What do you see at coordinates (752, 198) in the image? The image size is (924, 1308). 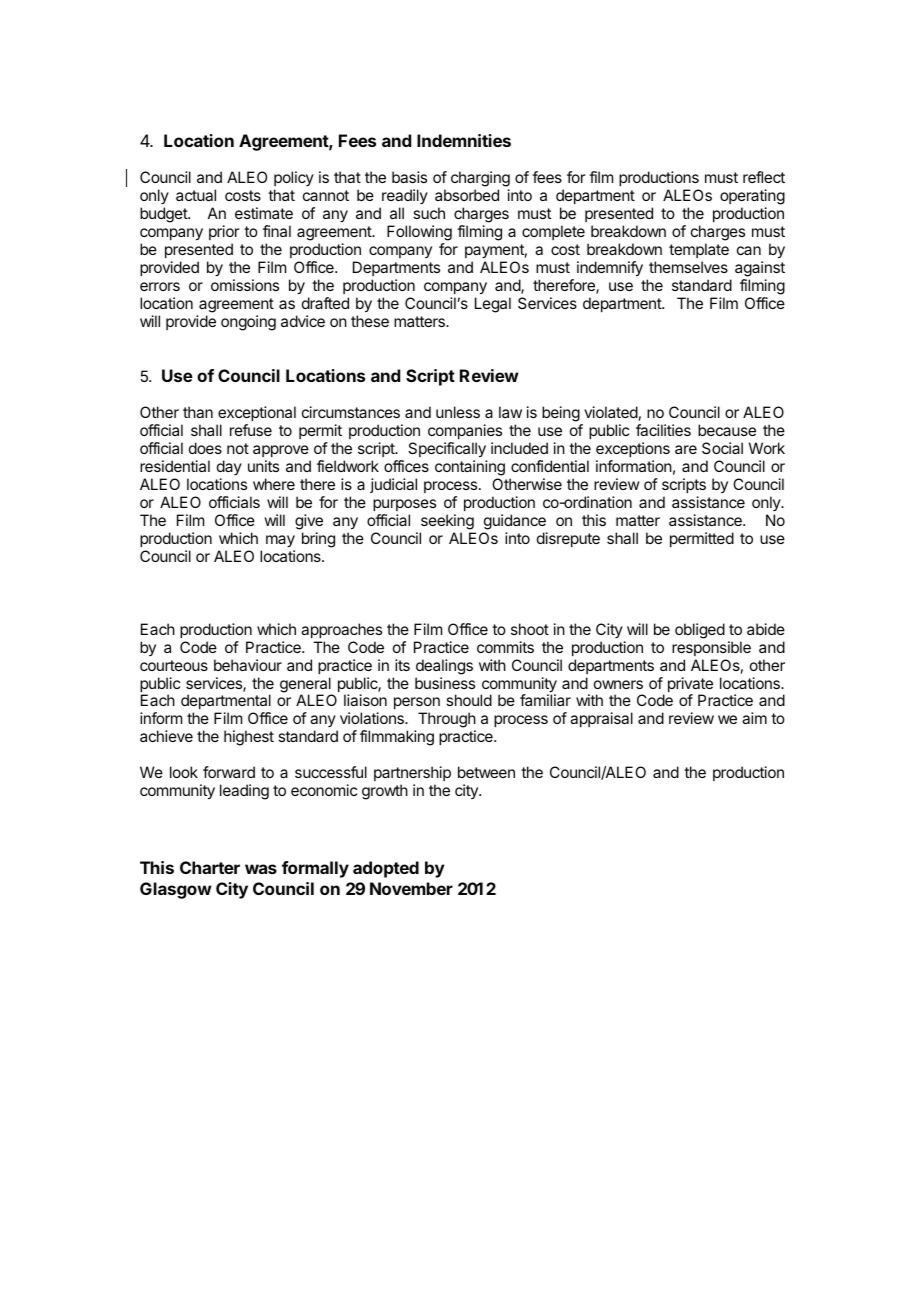 I see `operating` at bounding box center [752, 198].
